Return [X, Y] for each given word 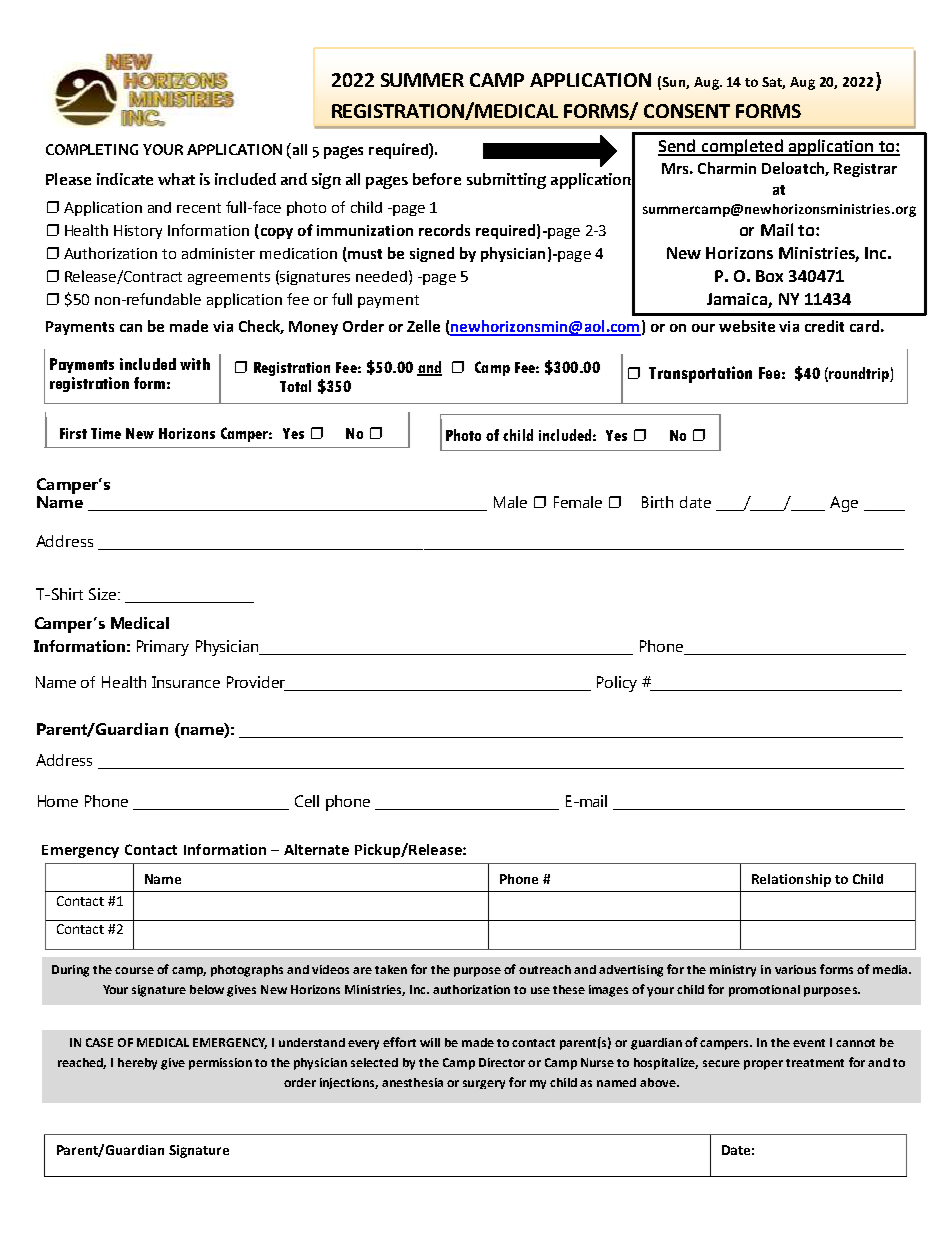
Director [502, 1062]
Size [104, 594]
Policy [617, 684]
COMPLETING [92, 149]
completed [742, 147]
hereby [137, 1064]
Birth [657, 502]
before [437, 179]
